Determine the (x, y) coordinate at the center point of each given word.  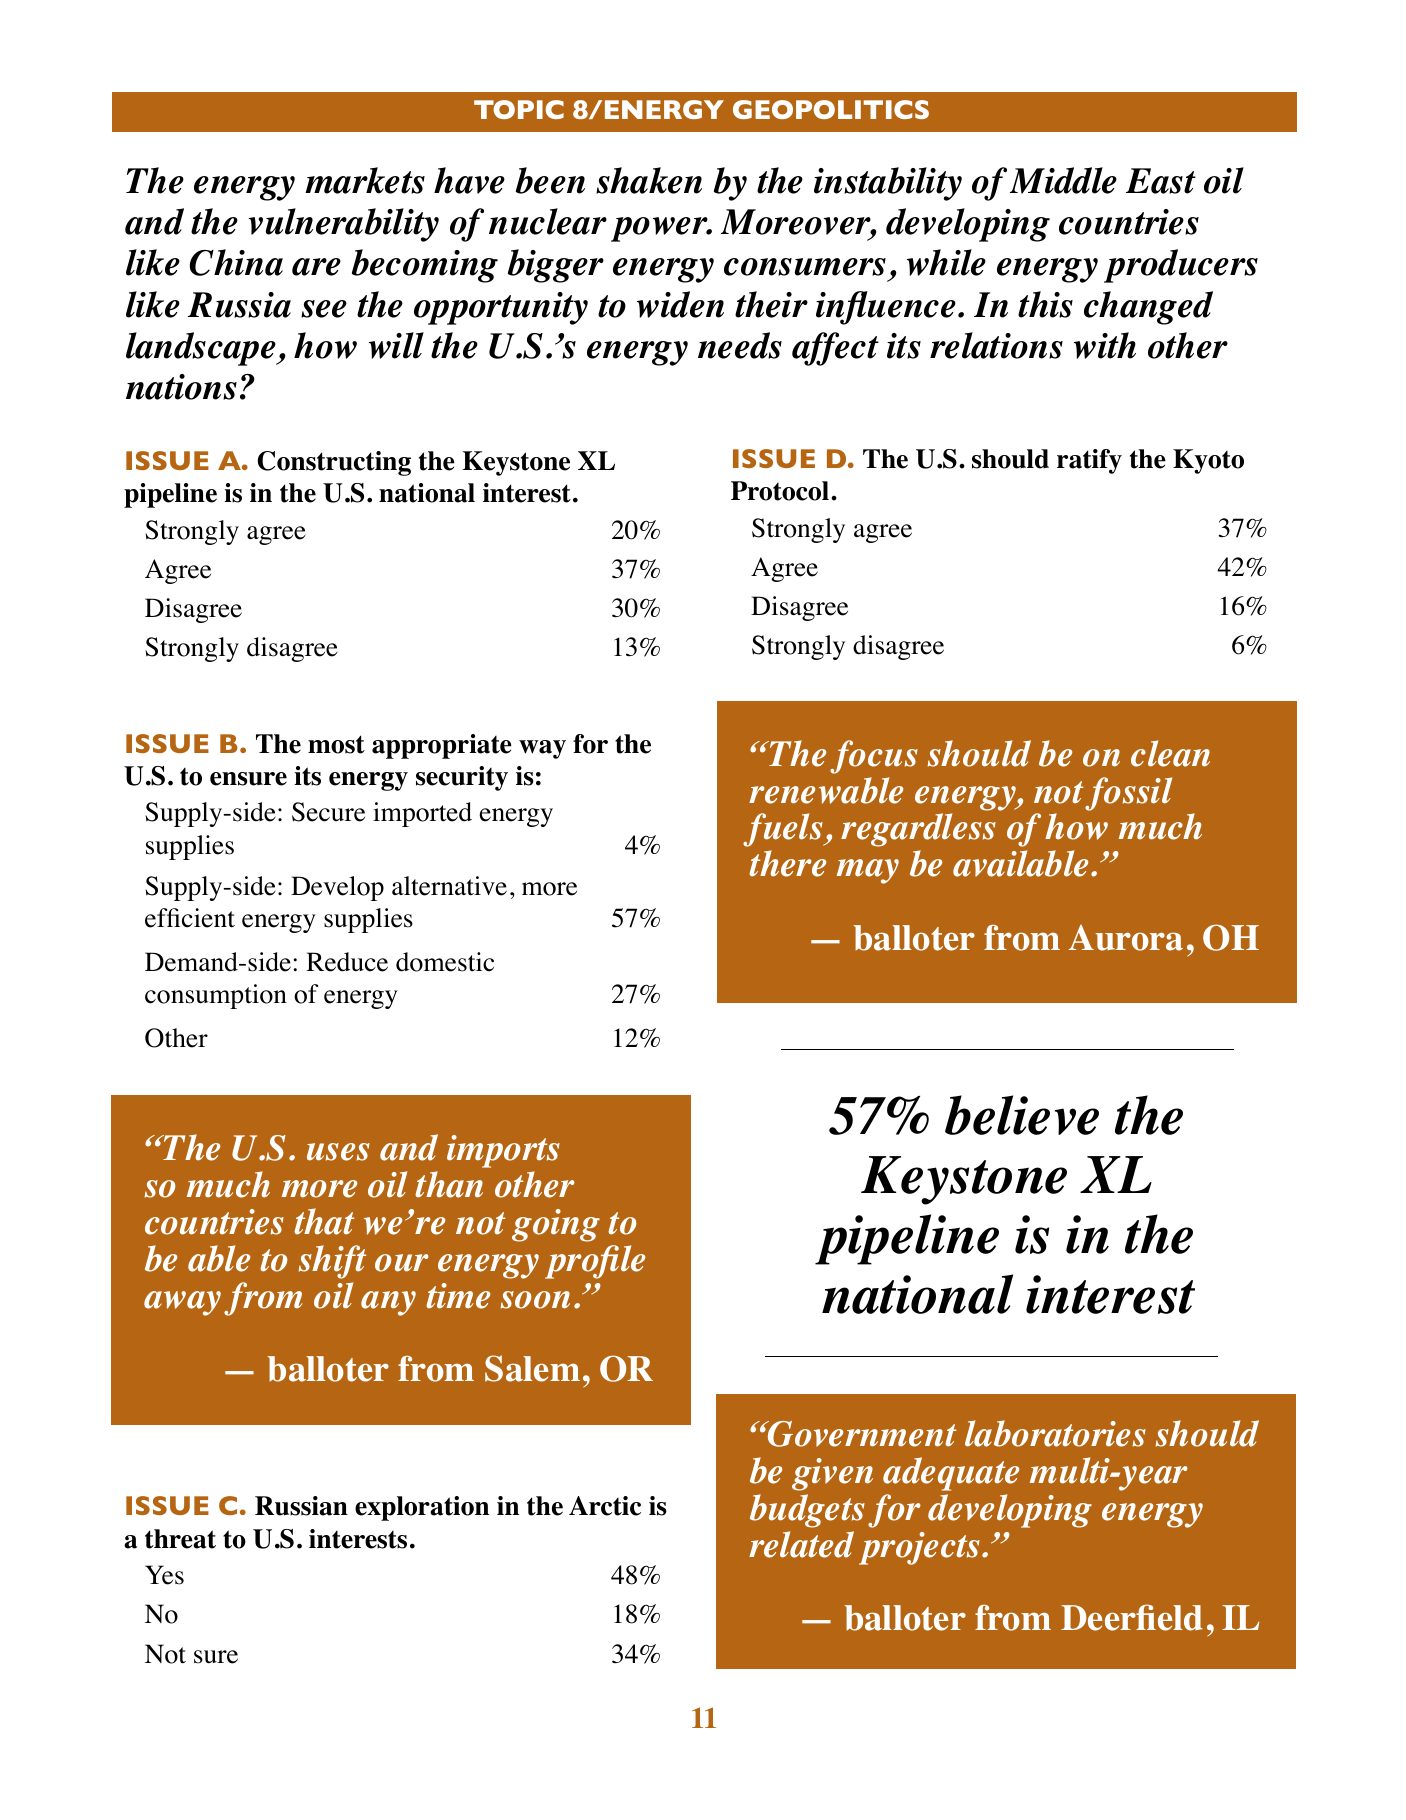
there (787, 863)
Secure (328, 812)
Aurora (1125, 938)
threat (180, 1539)
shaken (649, 180)
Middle (1063, 180)
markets (365, 180)
